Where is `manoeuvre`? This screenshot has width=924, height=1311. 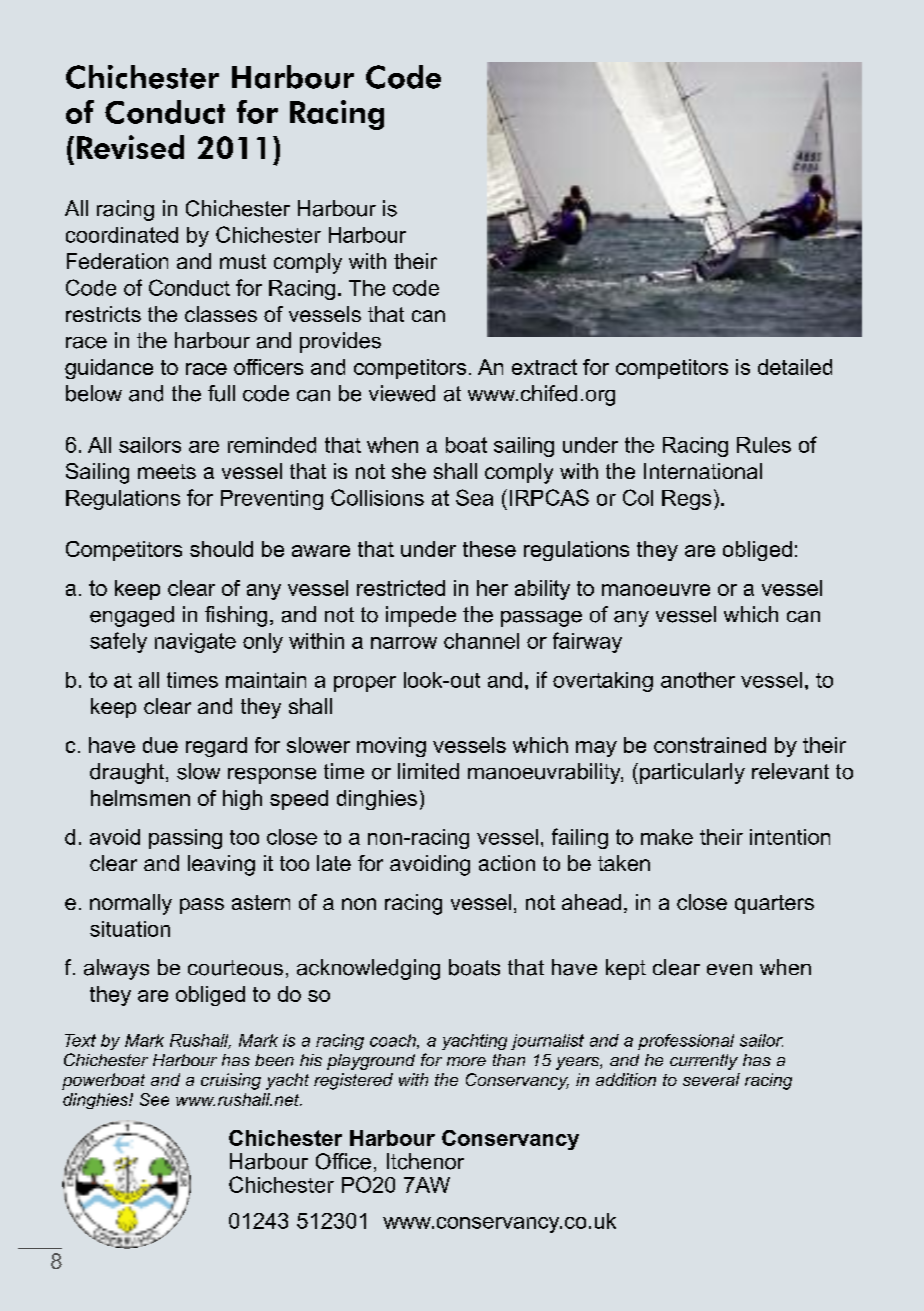 manoeuvre is located at coordinates (656, 590).
